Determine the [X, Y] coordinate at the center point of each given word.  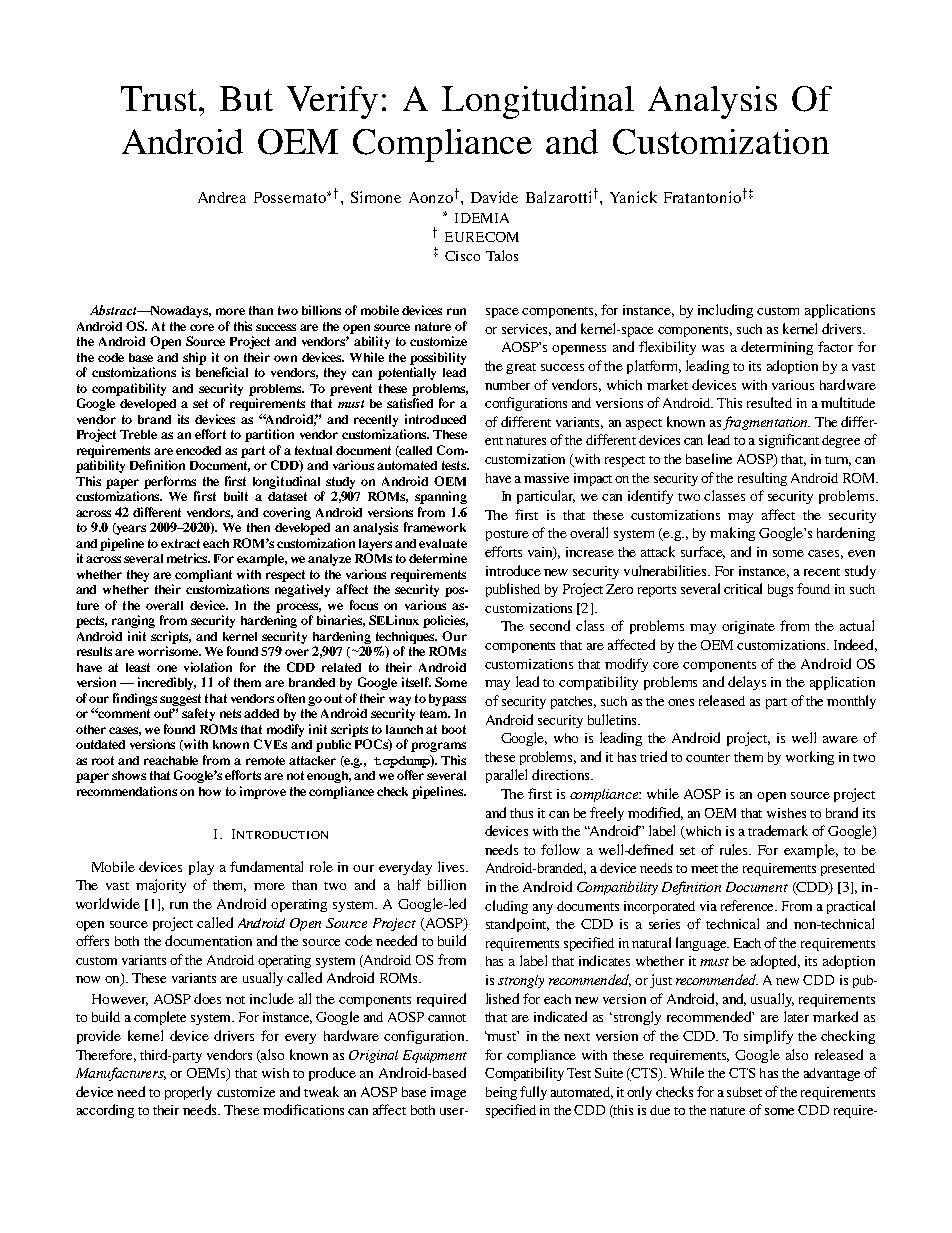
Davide [494, 197]
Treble [138, 434]
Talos [502, 255]
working [810, 758]
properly [188, 1093]
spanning [441, 497]
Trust [160, 98]
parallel [506, 776]
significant [789, 441]
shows [129, 775]
